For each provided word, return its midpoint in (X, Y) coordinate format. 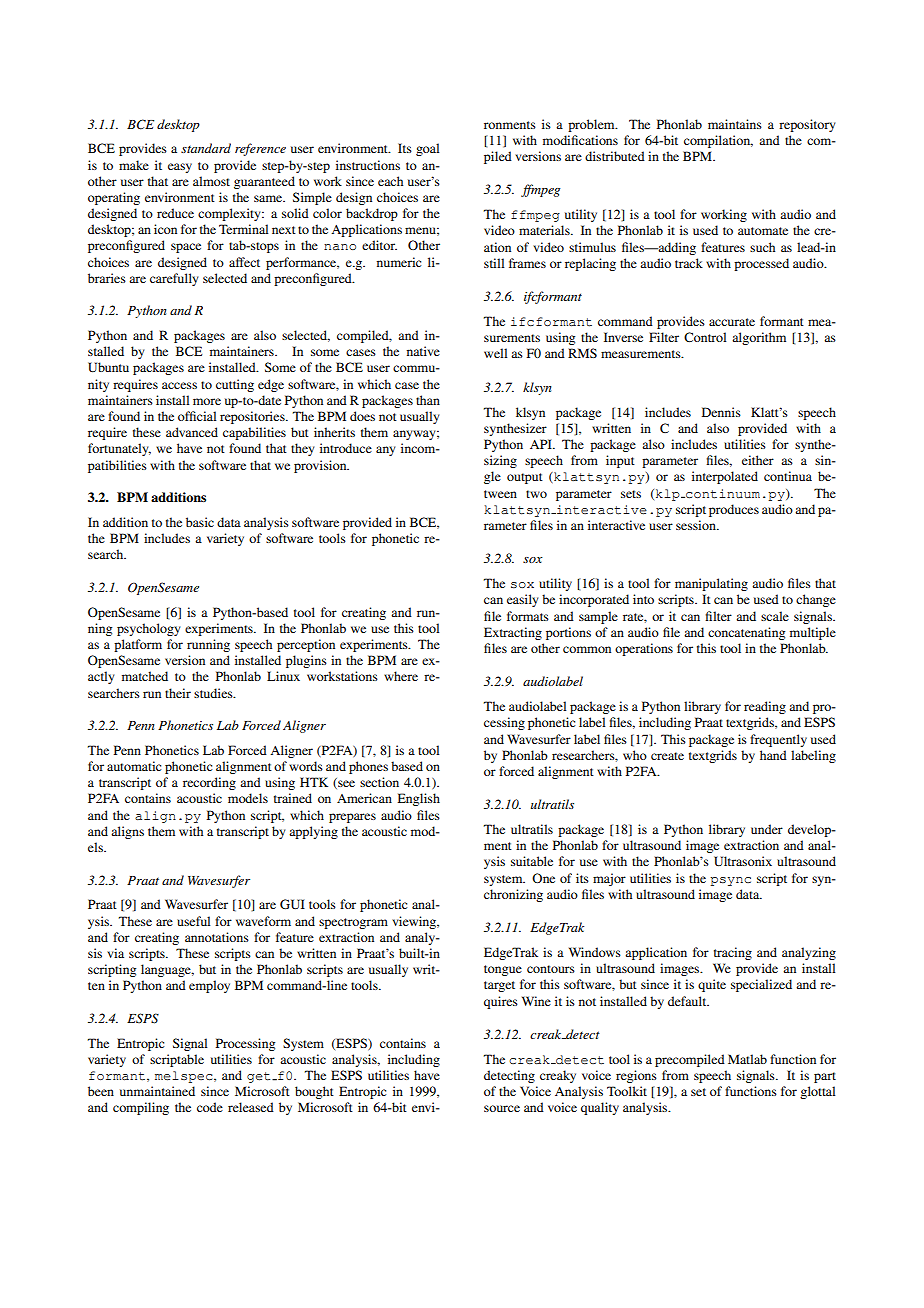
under (767, 829)
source (502, 1108)
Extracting (513, 633)
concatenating (746, 633)
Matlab (747, 1059)
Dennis (721, 412)
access (179, 385)
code (210, 1107)
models (248, 798)
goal (427, 149)
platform (138, 645)
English (419, 799)
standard (206, 148)
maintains (735, 124)
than (428, 400)
